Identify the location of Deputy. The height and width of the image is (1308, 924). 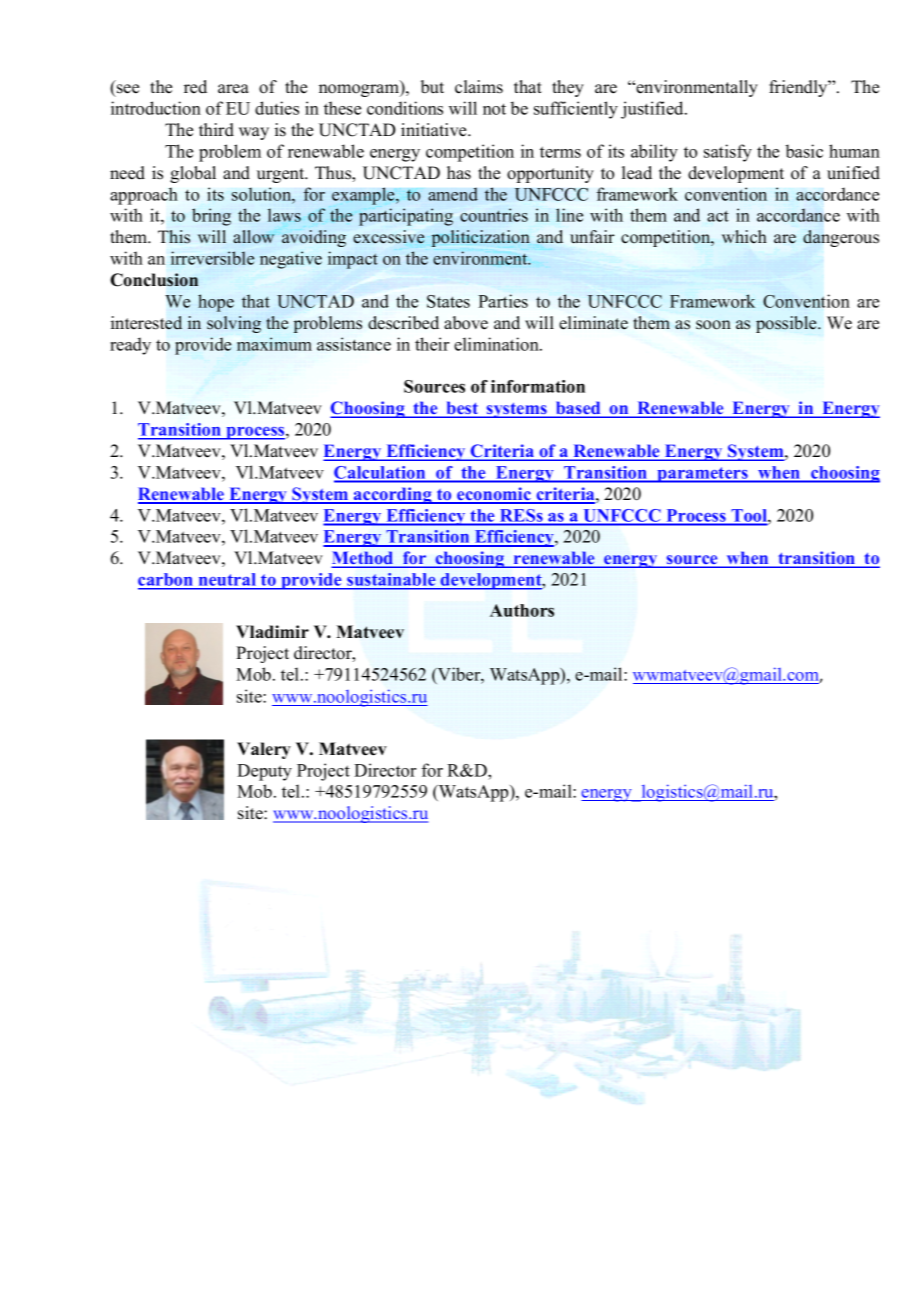
(264, 772).
